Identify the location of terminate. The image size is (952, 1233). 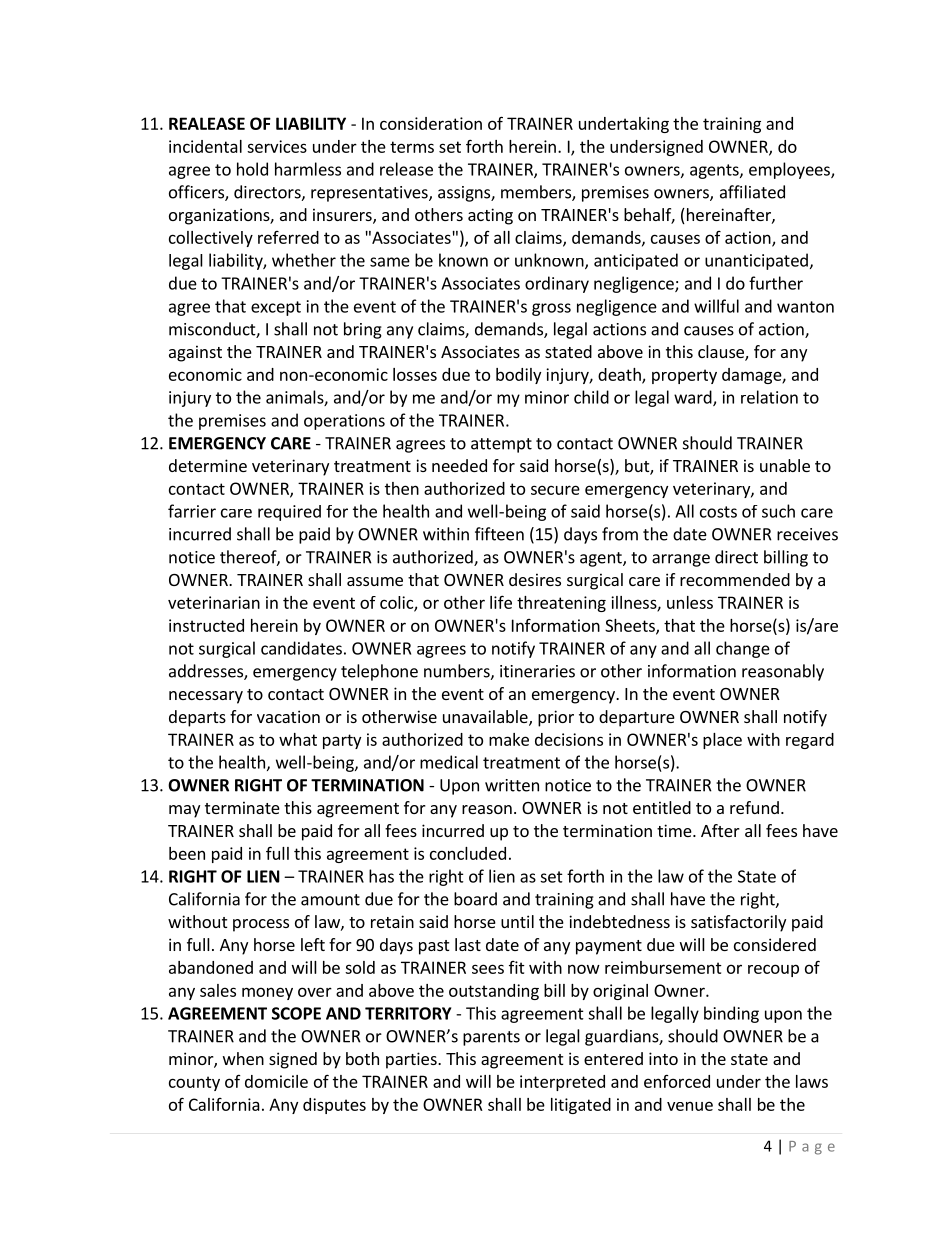
(242, 807).
